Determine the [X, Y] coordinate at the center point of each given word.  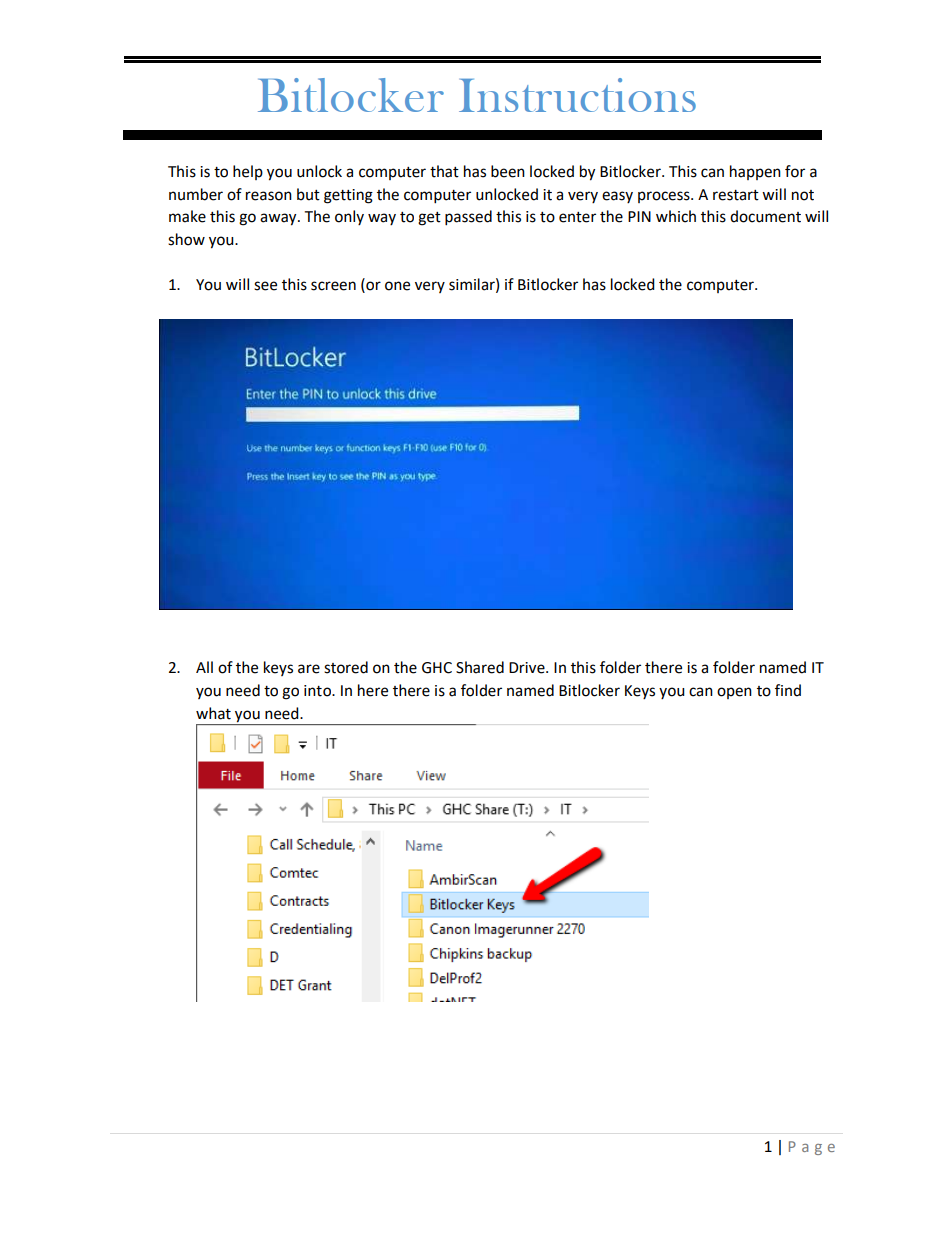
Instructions [577, 95]
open [734, 693]
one [397, 286]
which [676, 216]
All [204, 667]
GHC [437, 668]
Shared [480, 667]
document [765, 216]
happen [755, 172]
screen [333, 286]
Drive [528, 668]
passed [468, 218]
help [248, 172]
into [318, 691]
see [265, 286]
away [279, 219]
